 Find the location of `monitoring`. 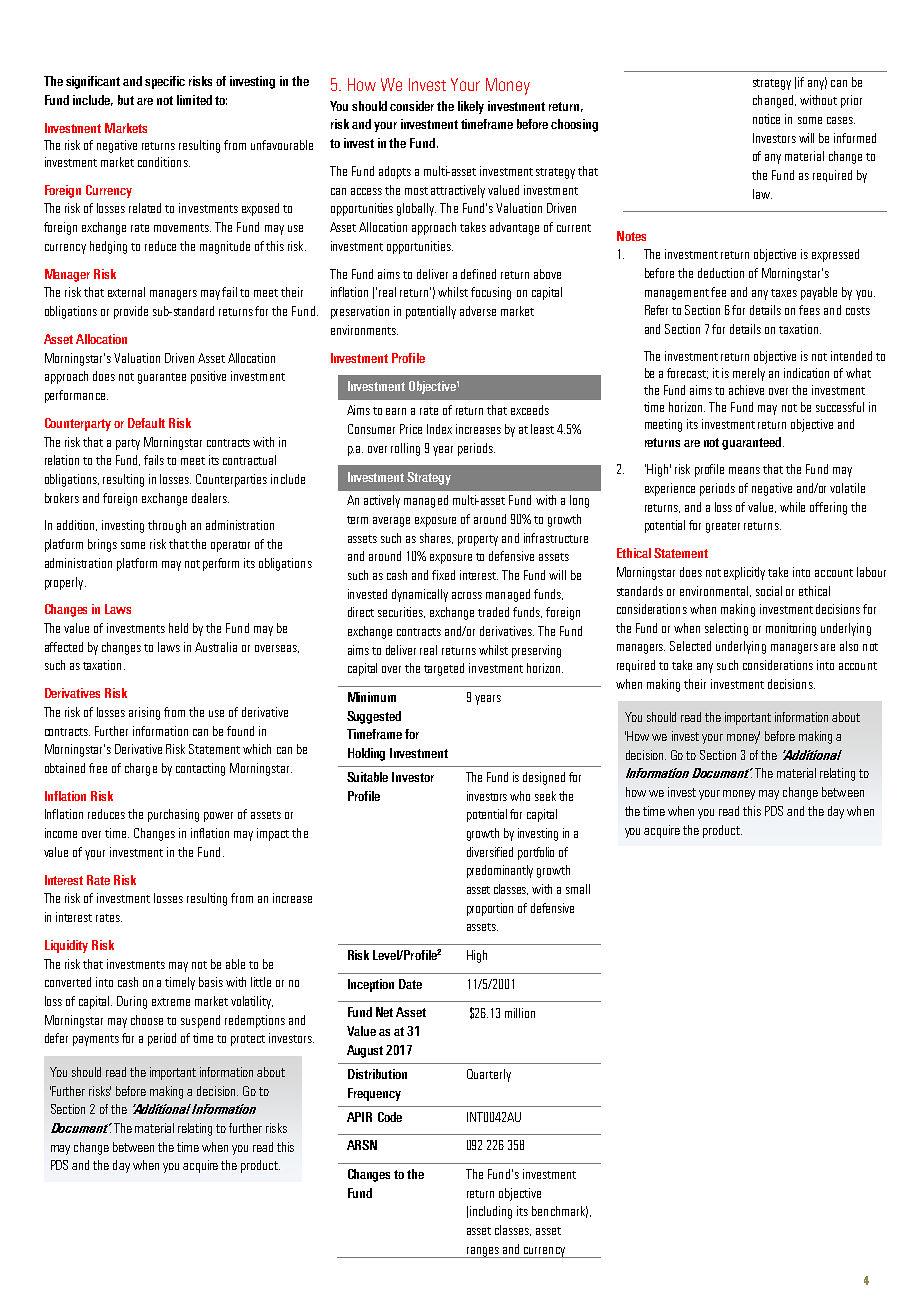

monitoring is located at coordinates (791, 629).
